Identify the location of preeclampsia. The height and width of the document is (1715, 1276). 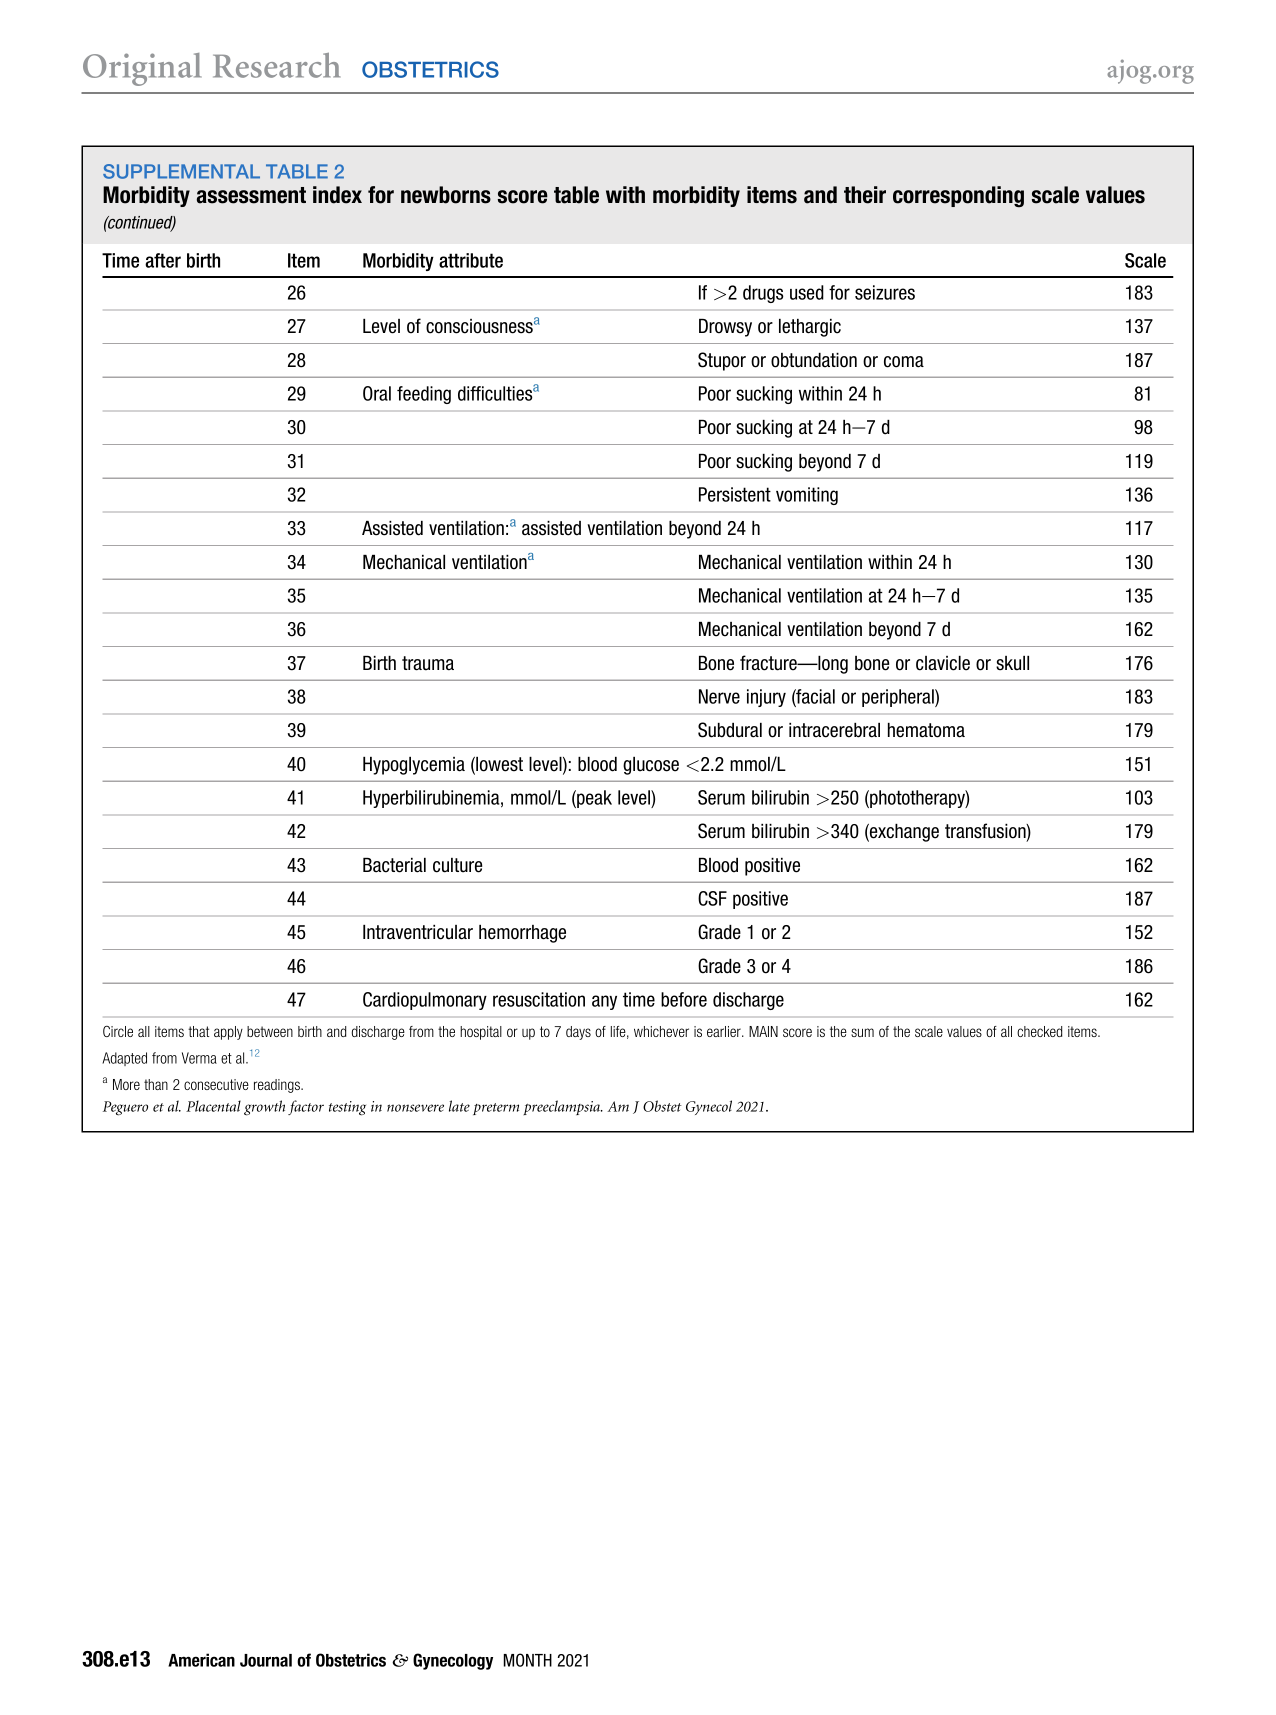
(562, 1107).
